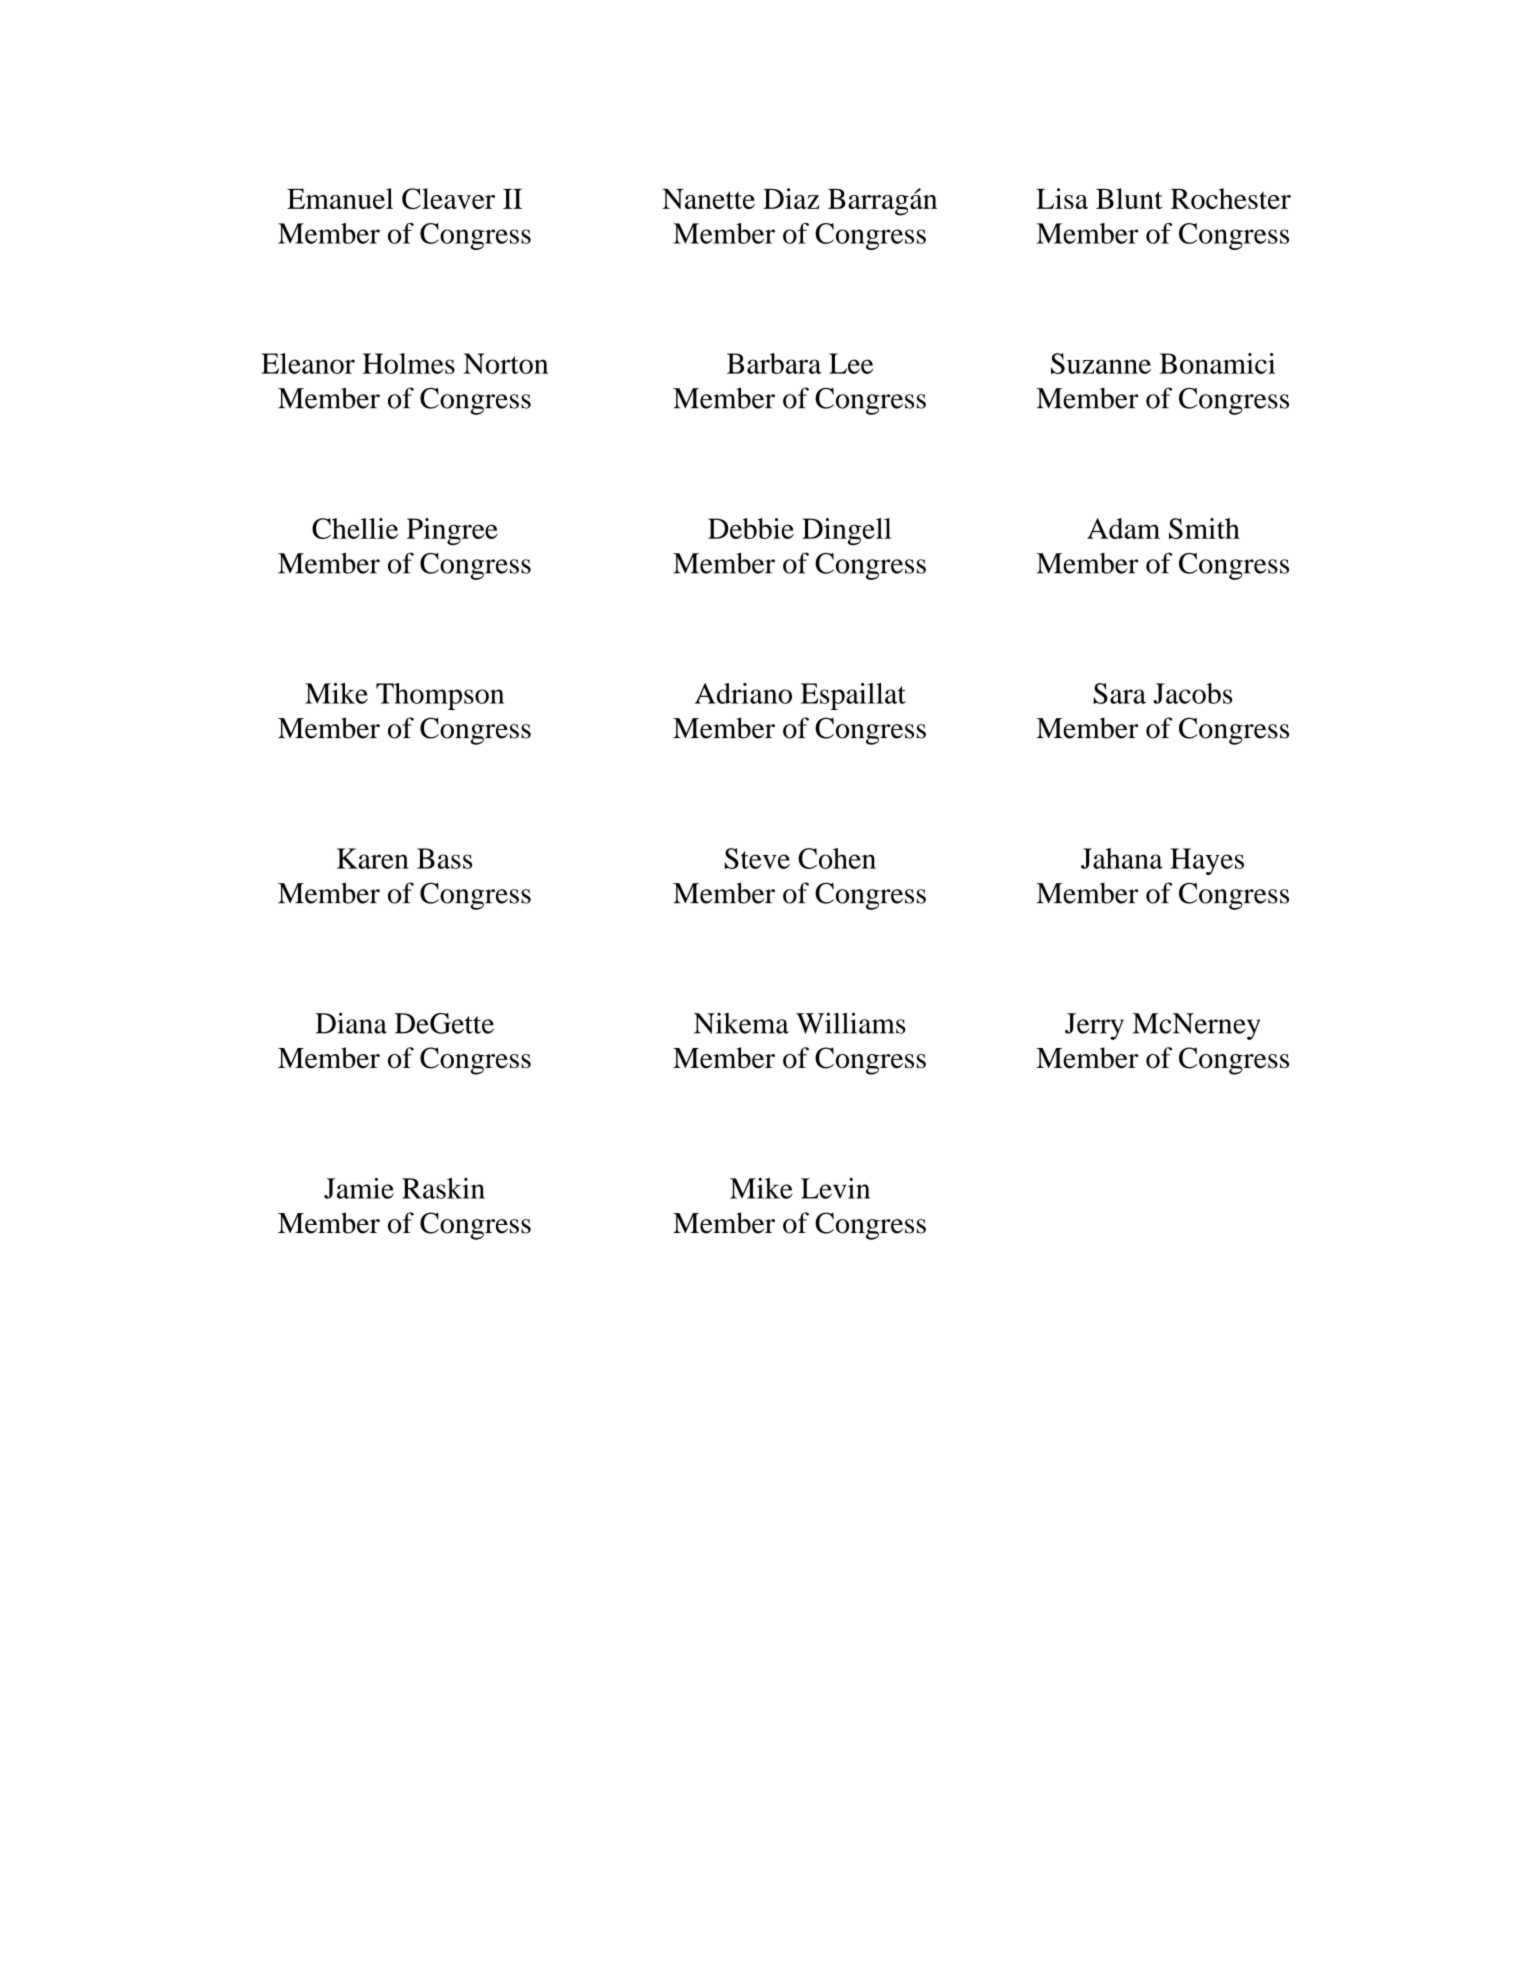 The image size is (1536, 1988). I want to click on Cleaver, so click(448, 199).
